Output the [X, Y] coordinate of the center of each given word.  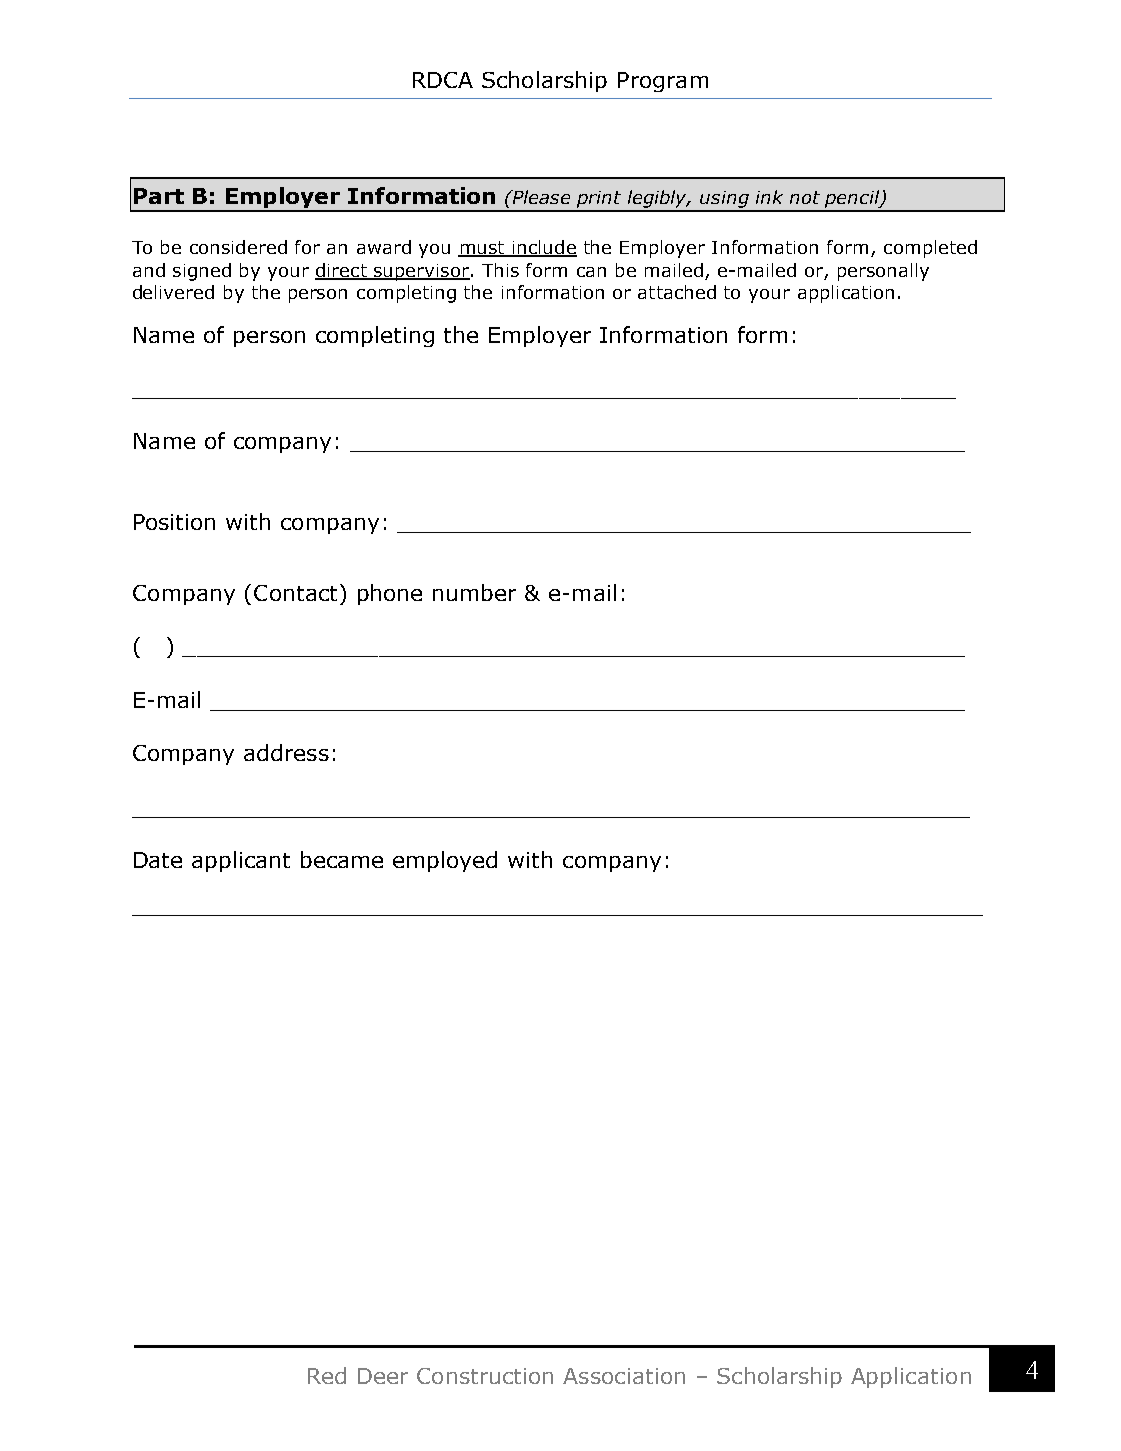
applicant [241, 861]
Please [540, 197]
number [474, 592]
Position [174, 522]
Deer [383, 1376]
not [805, 197]
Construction [485, 1376]
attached [677, 292]
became [342, 859]
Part [159, 196]
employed [445, 861]
